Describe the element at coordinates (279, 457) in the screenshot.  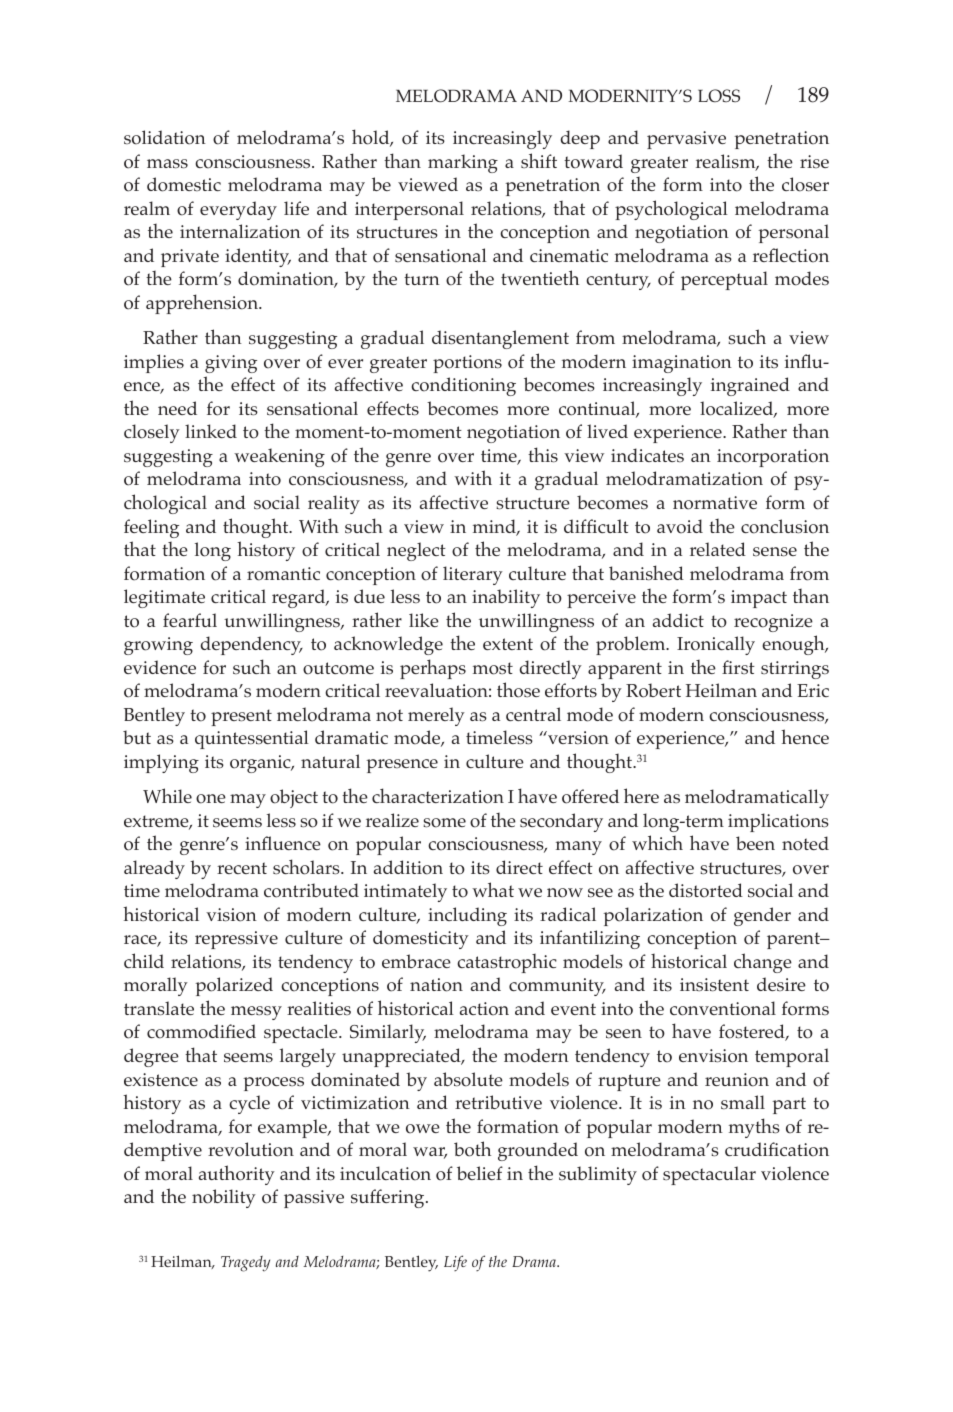
I see `weakening` at that location.
